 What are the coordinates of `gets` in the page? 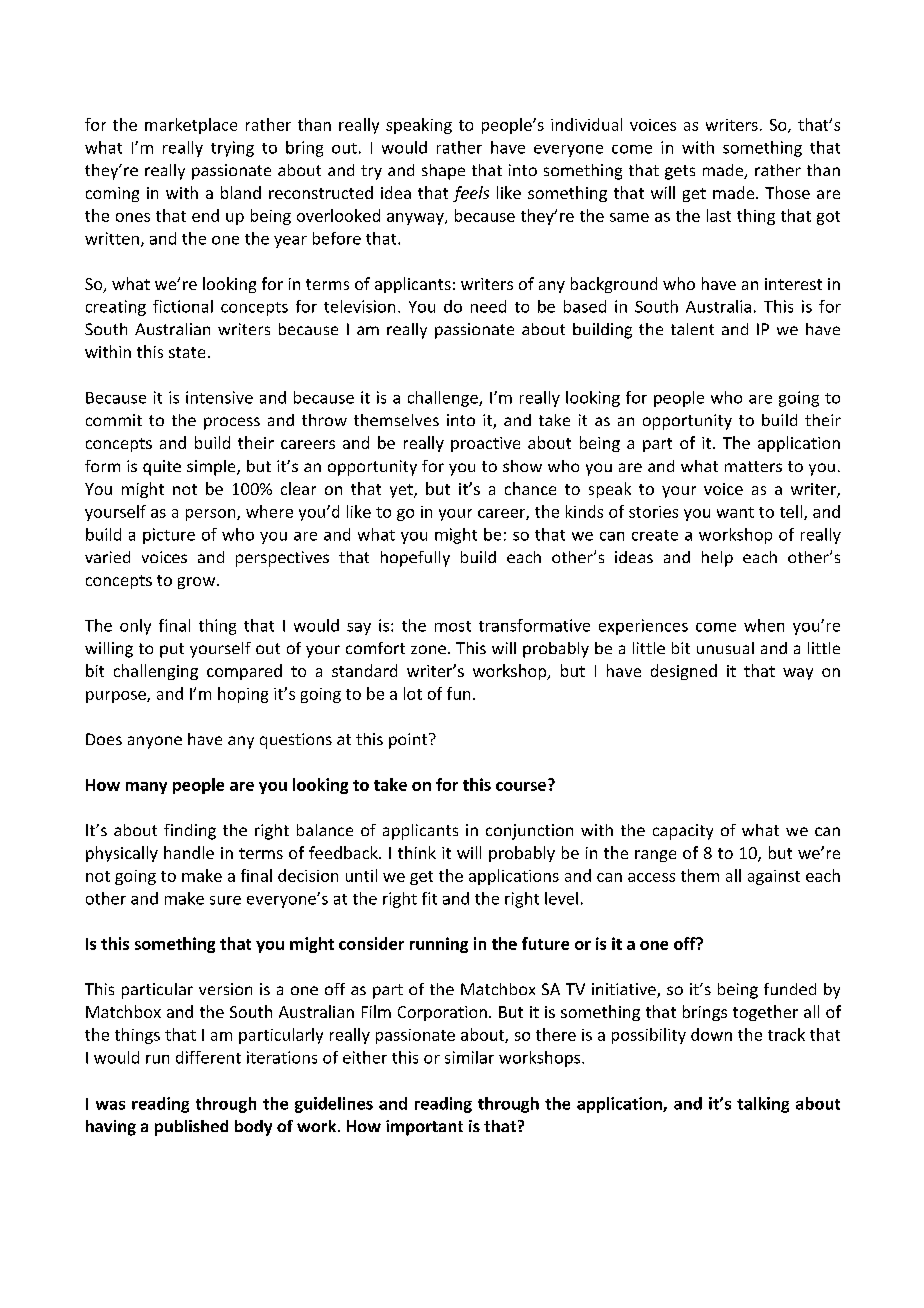 It's located at (680, 172).
